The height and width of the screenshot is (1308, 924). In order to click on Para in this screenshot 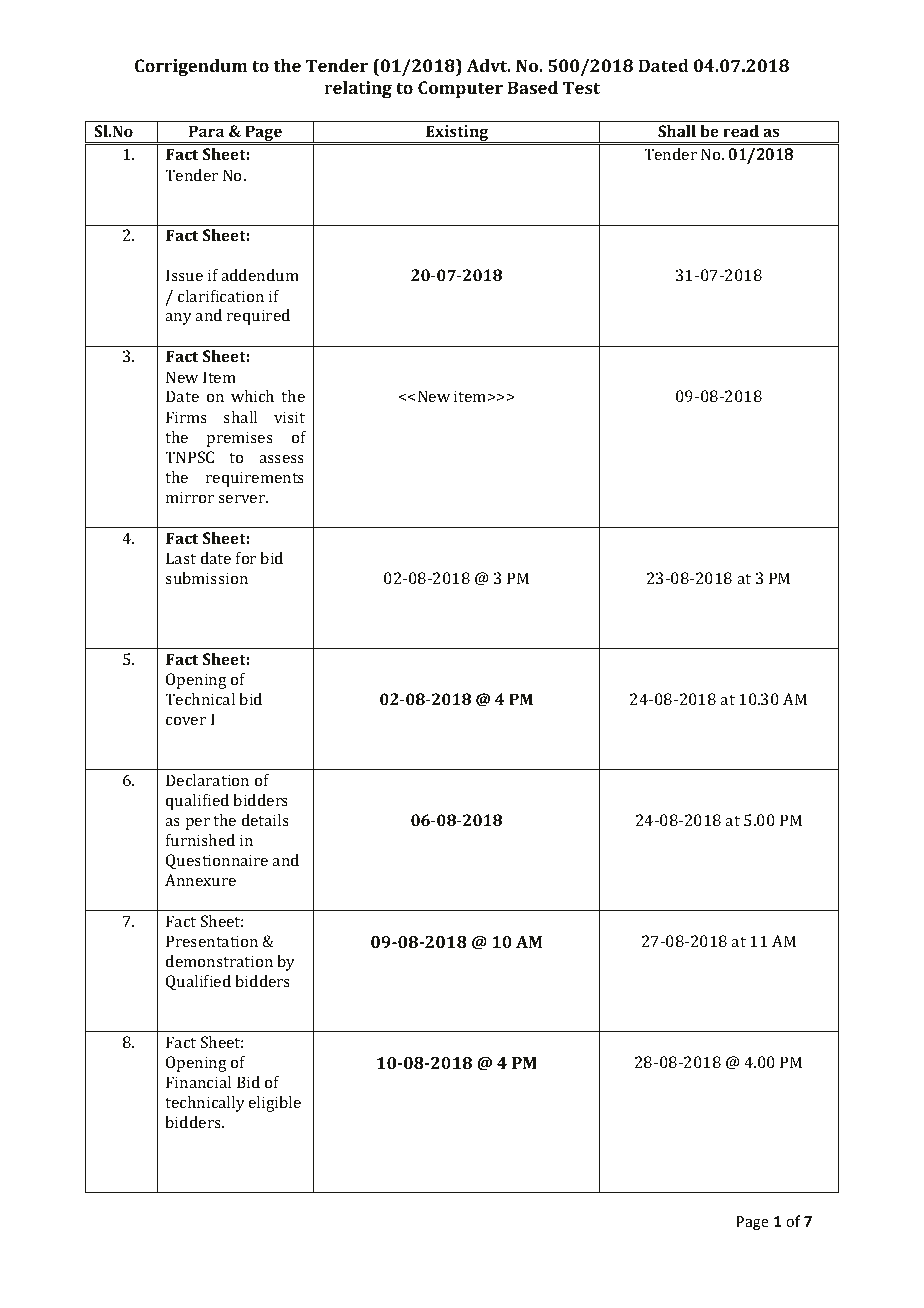, I will do `click(206, 131)`.
